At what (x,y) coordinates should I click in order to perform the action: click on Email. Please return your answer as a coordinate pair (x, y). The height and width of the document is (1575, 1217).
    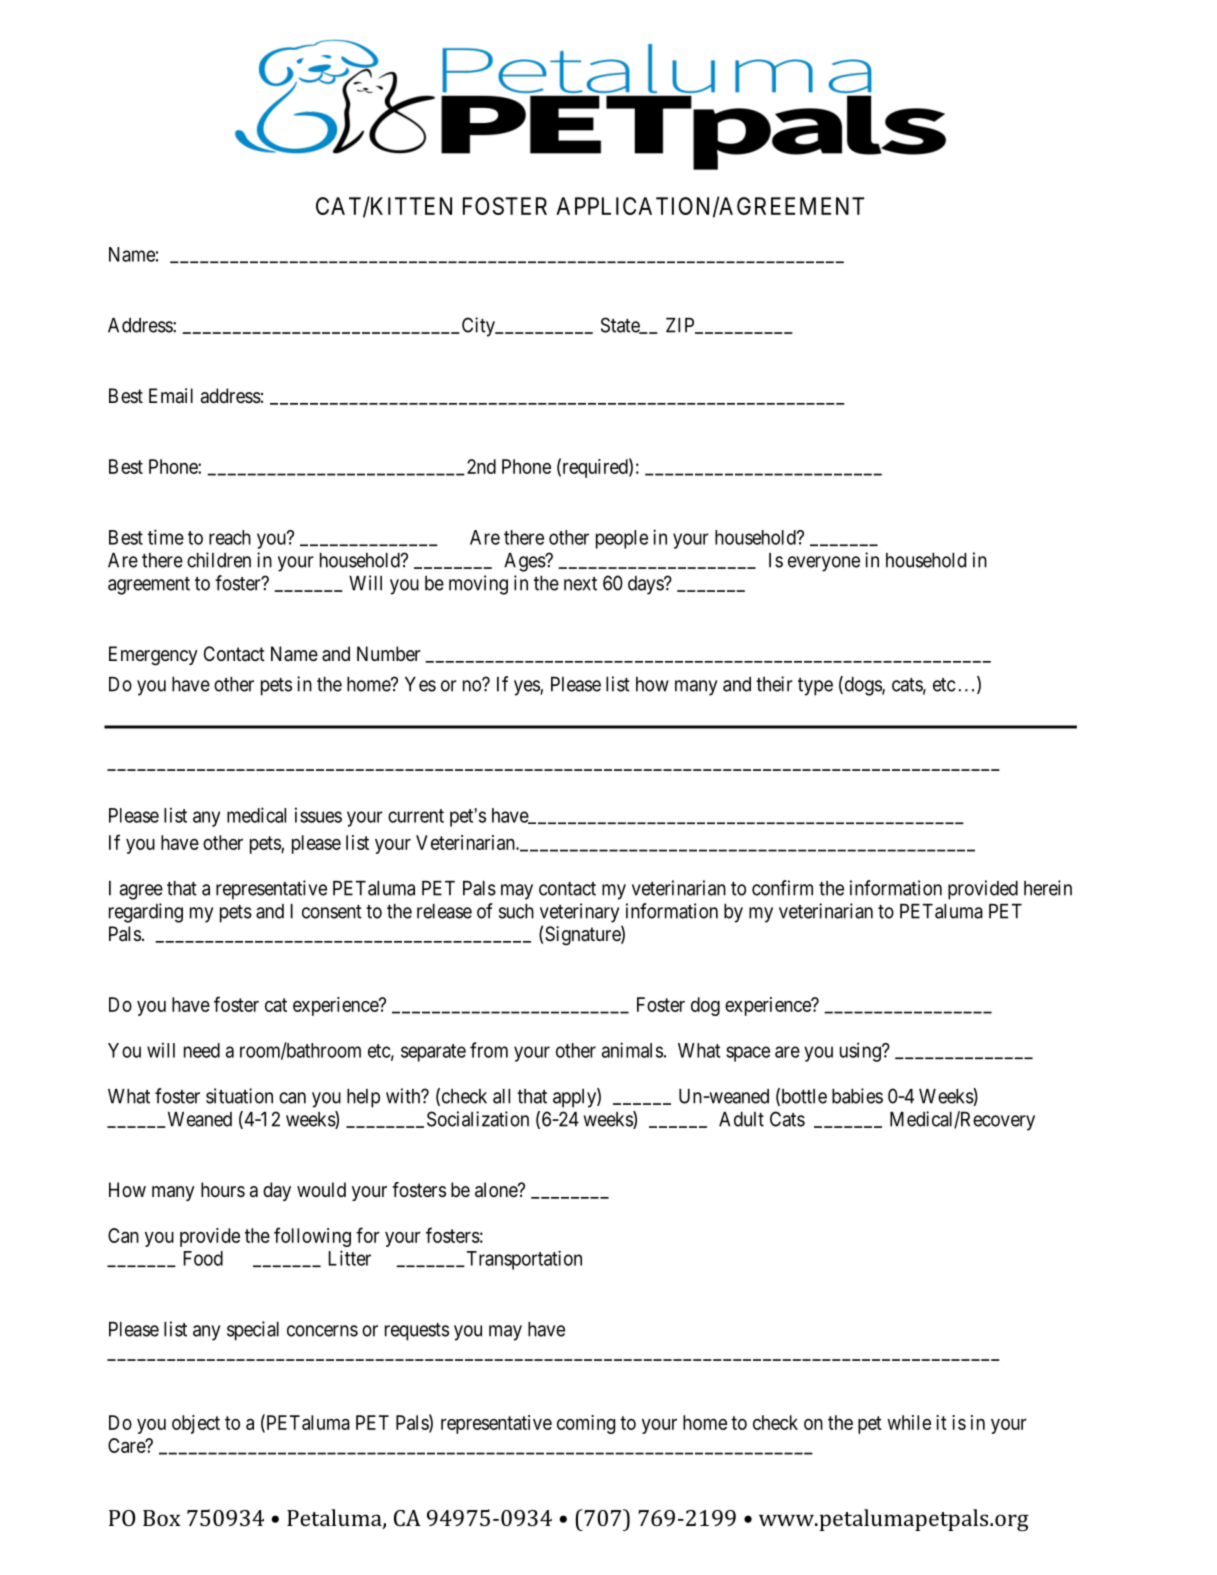
    Looking at the image, I should click on (171, 395).
